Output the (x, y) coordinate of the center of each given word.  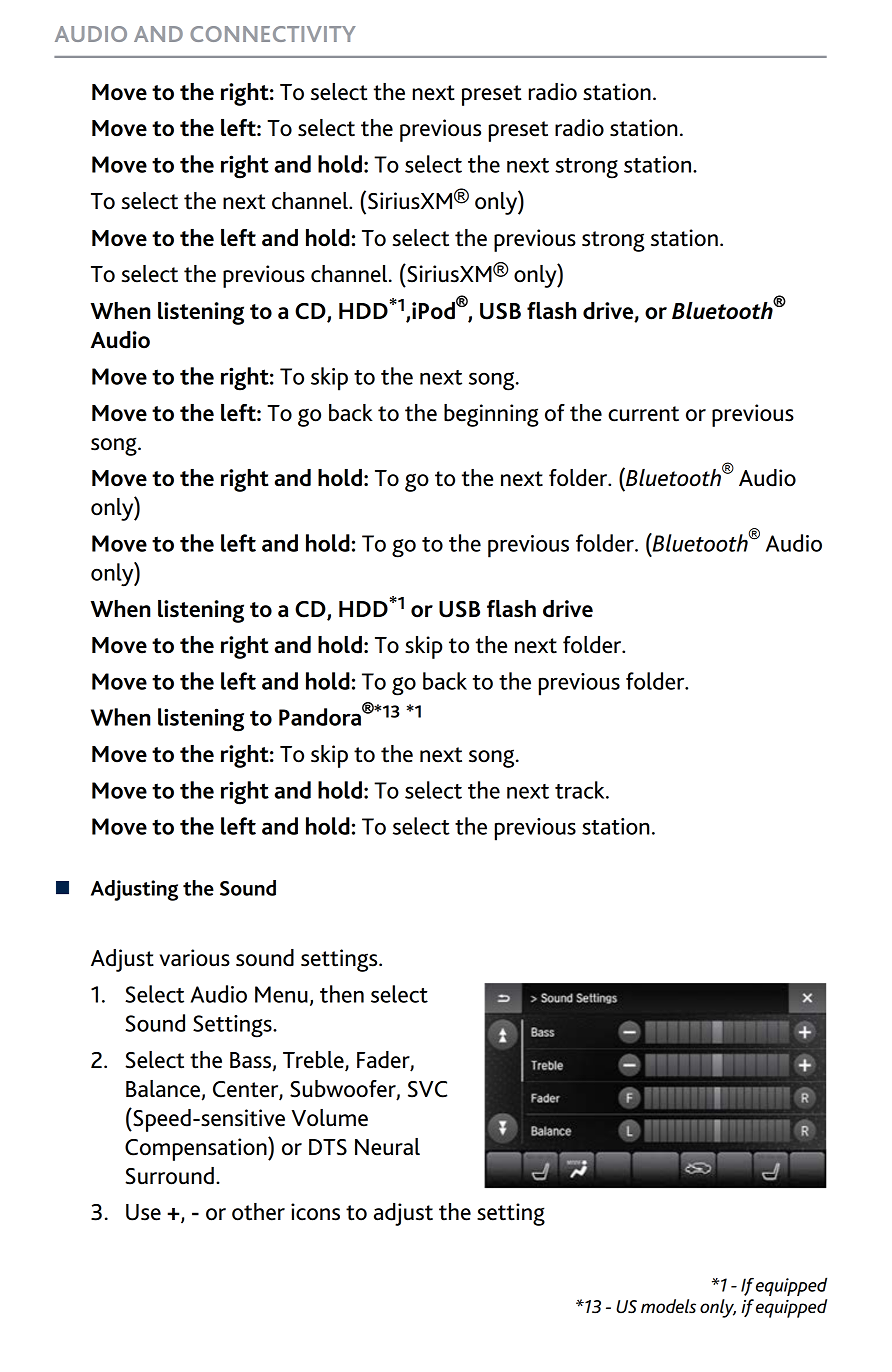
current (643, 414)
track (581, 790)
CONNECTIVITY (273, 34)
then (342, 994)
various (195, 958)
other (258, 1212)
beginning (491, 415)
